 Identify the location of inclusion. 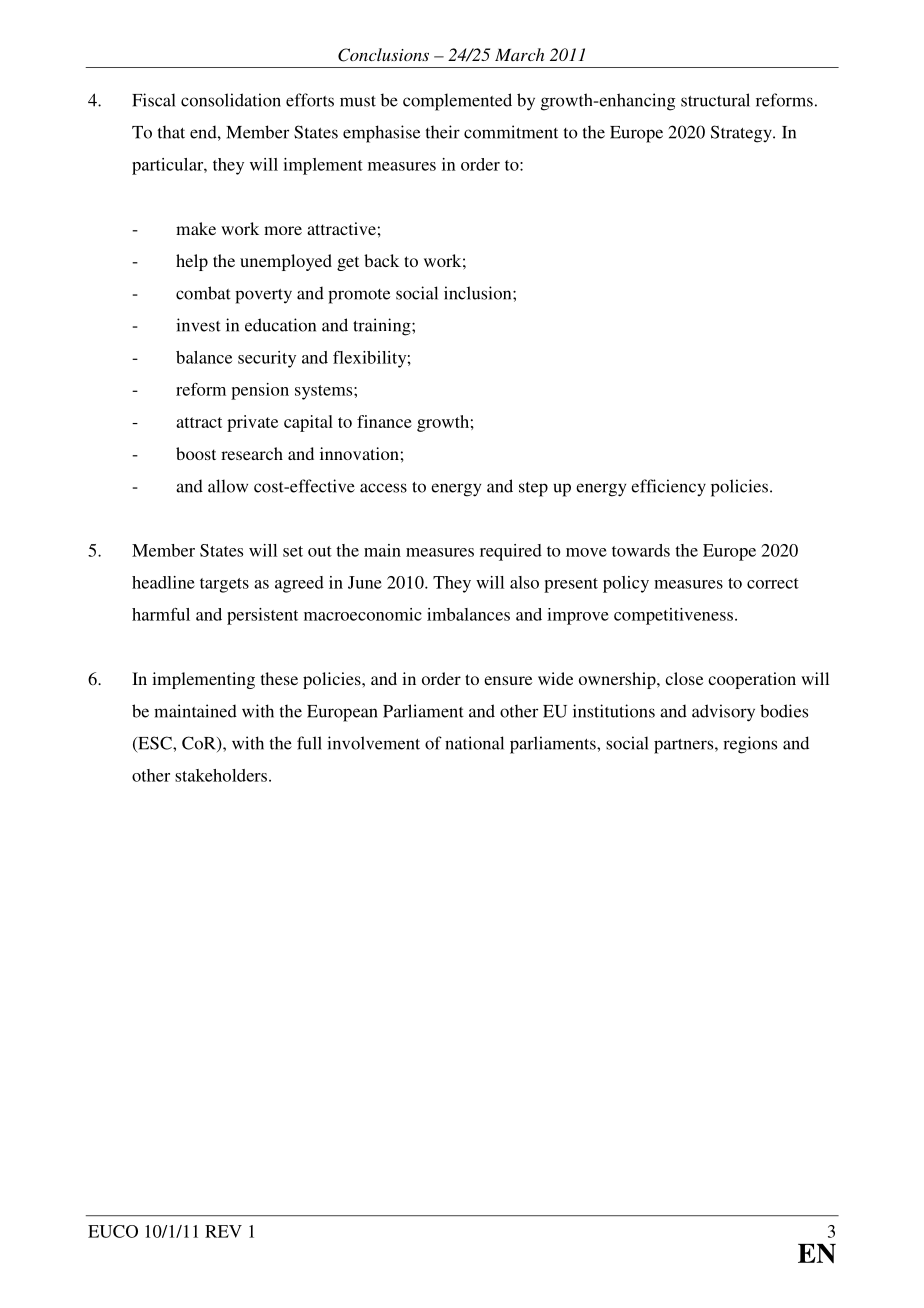
(479, 293).
